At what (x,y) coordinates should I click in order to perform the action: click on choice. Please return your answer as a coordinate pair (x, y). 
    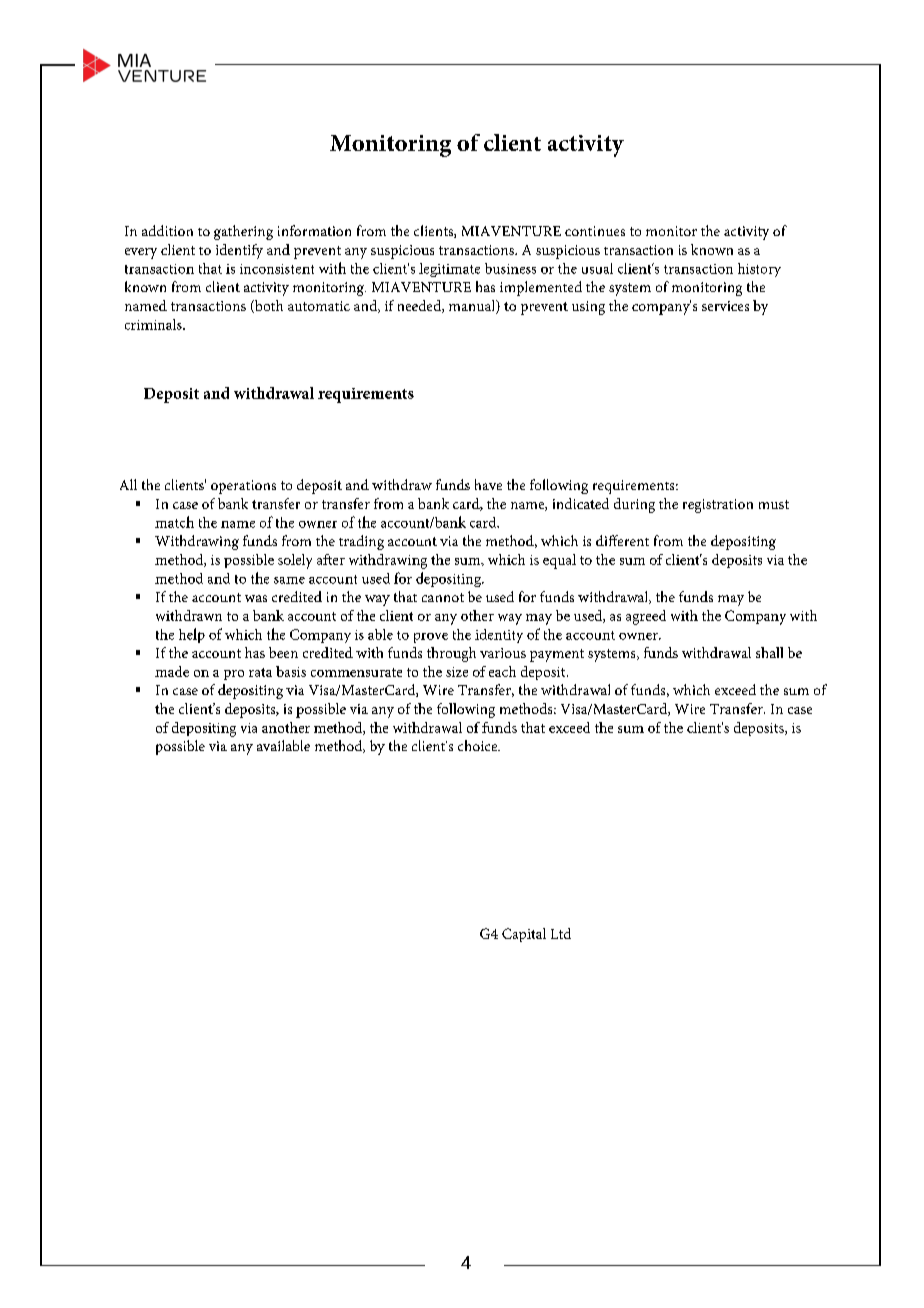
    Looking at the image, I should click on (479, 745).
